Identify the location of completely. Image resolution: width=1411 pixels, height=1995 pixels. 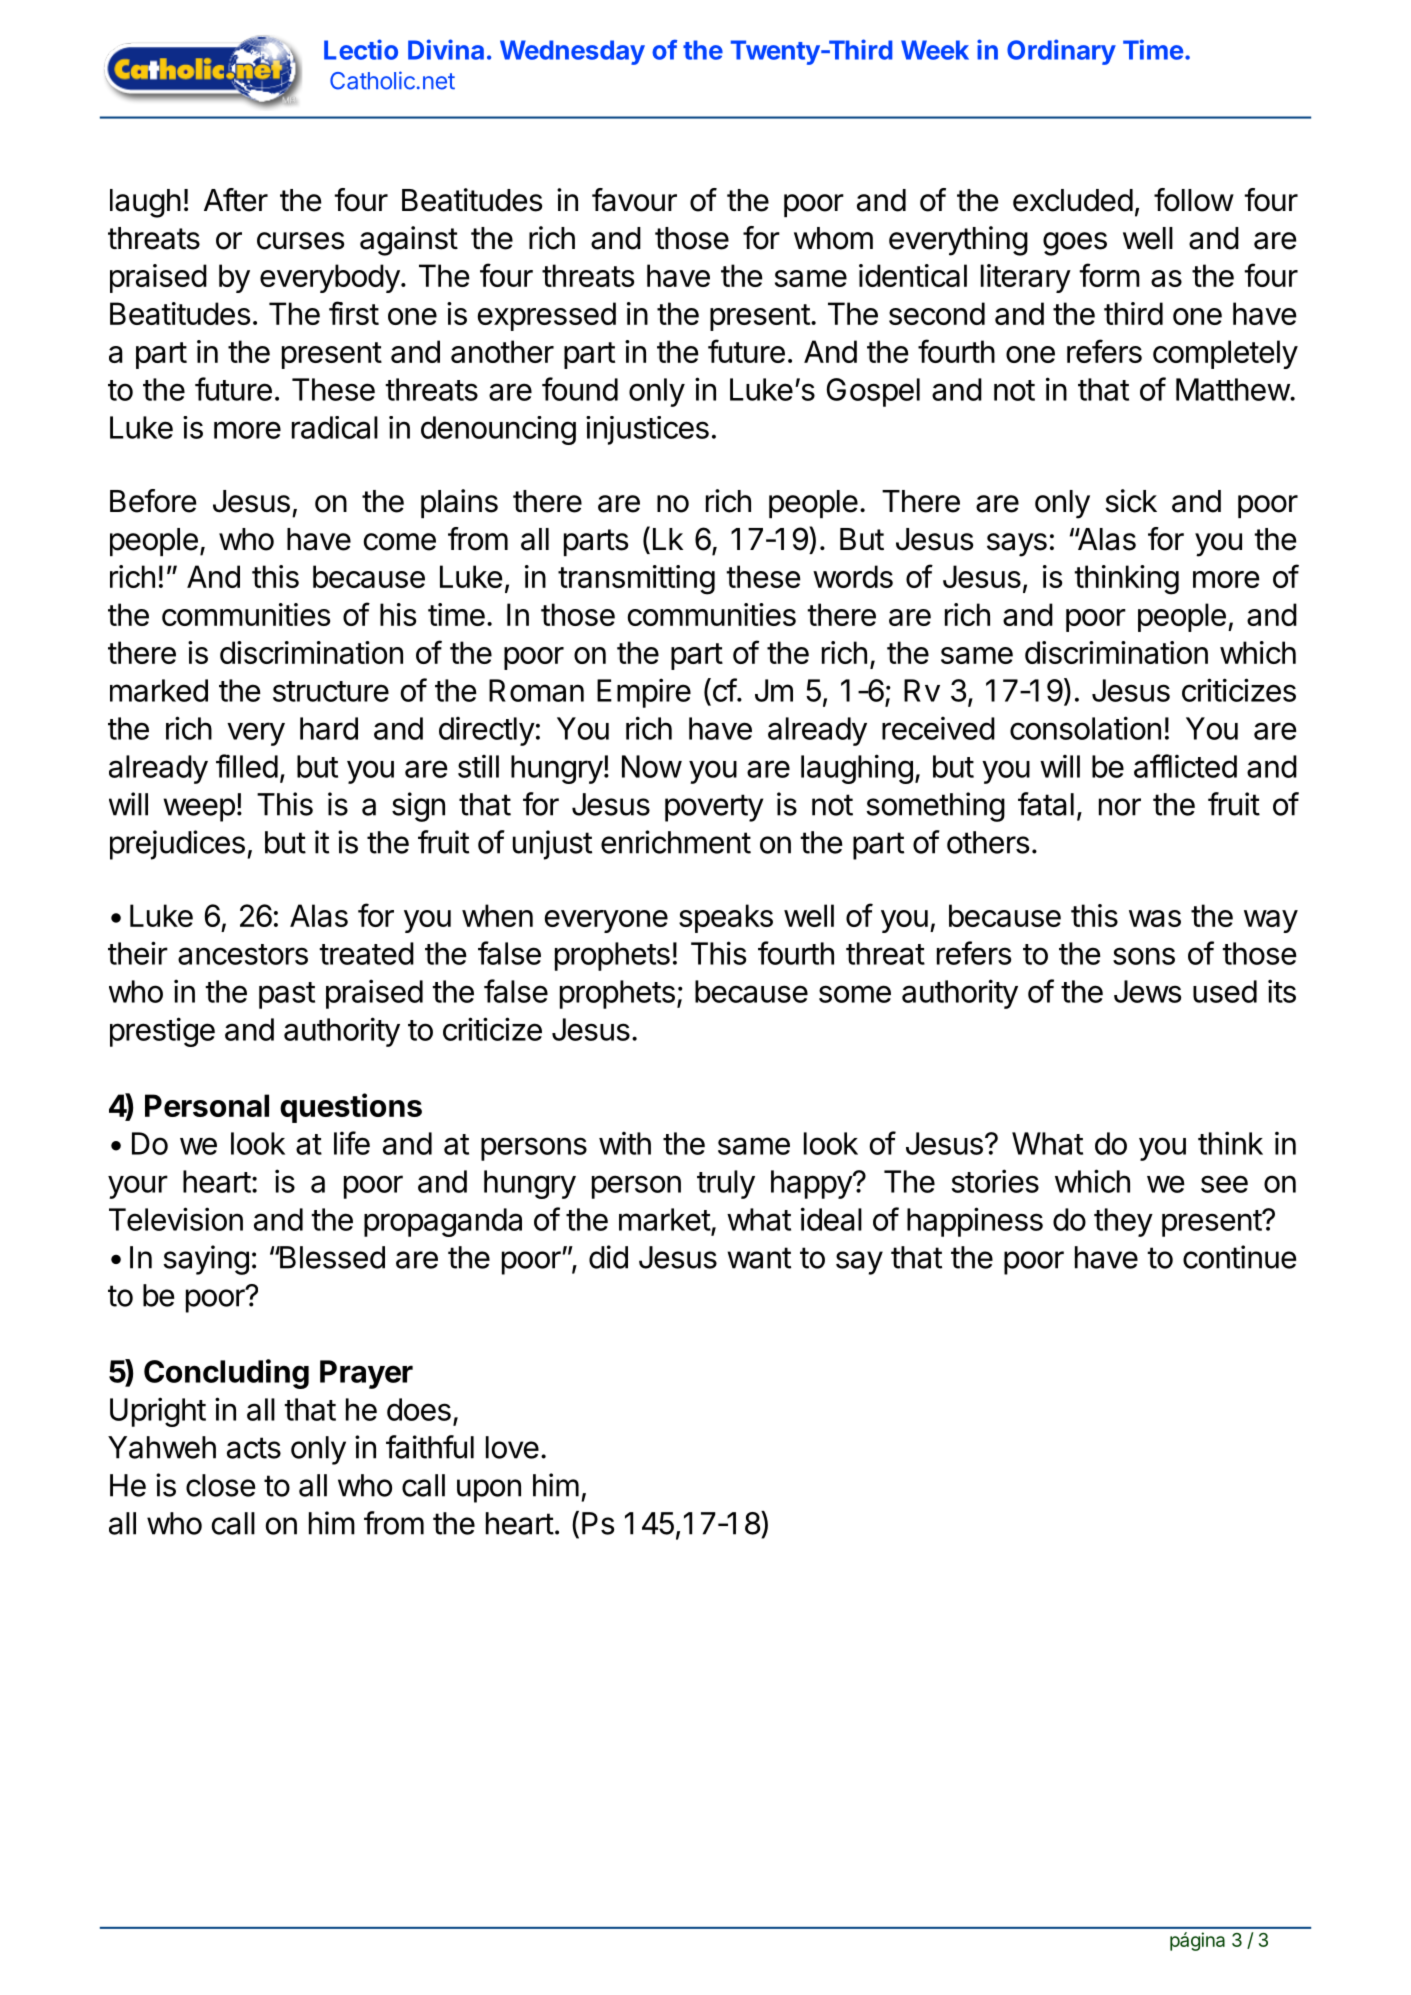
(1225, 354).
